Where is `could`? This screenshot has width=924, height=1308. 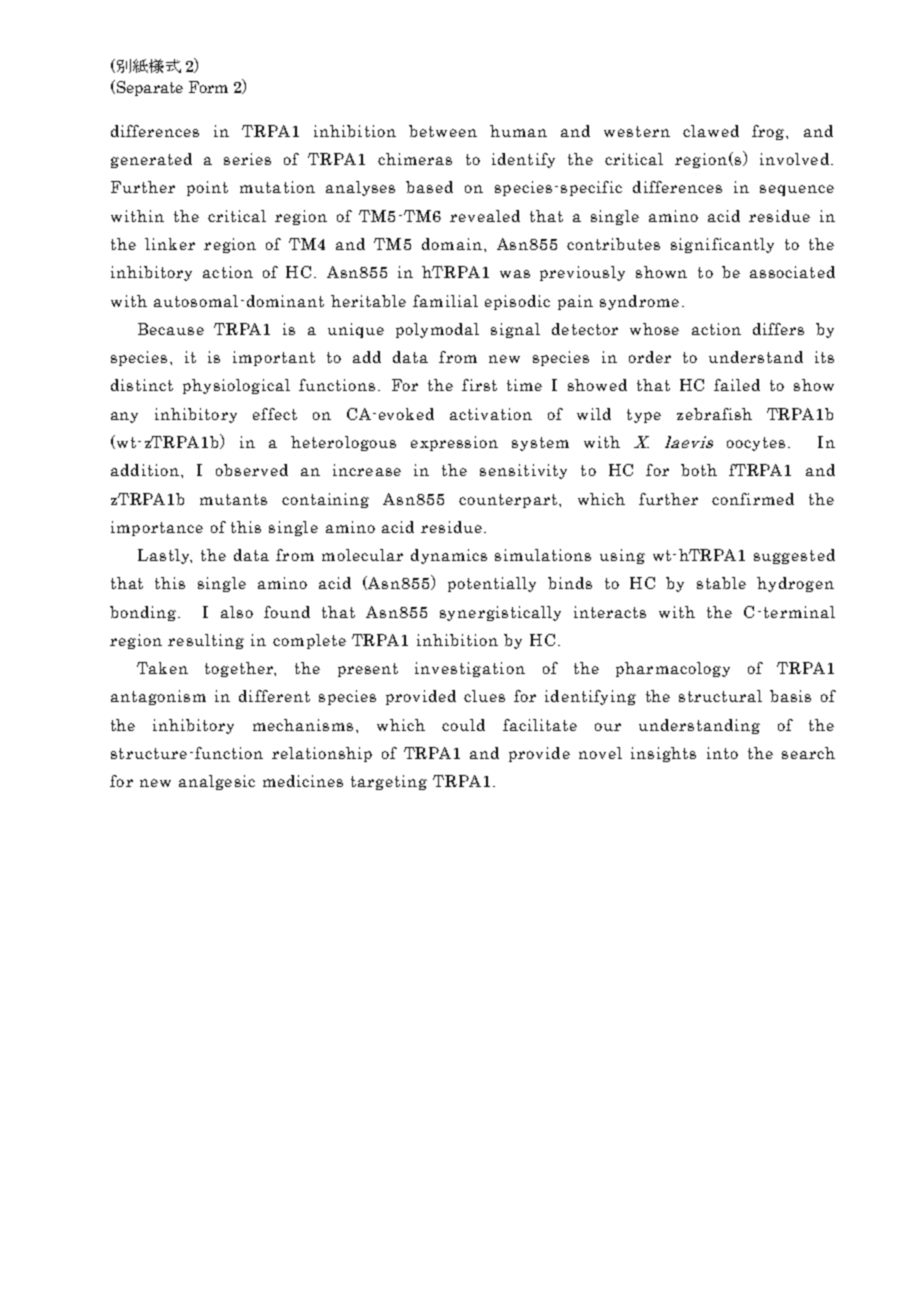
could is located at coordinates (463, 725).
